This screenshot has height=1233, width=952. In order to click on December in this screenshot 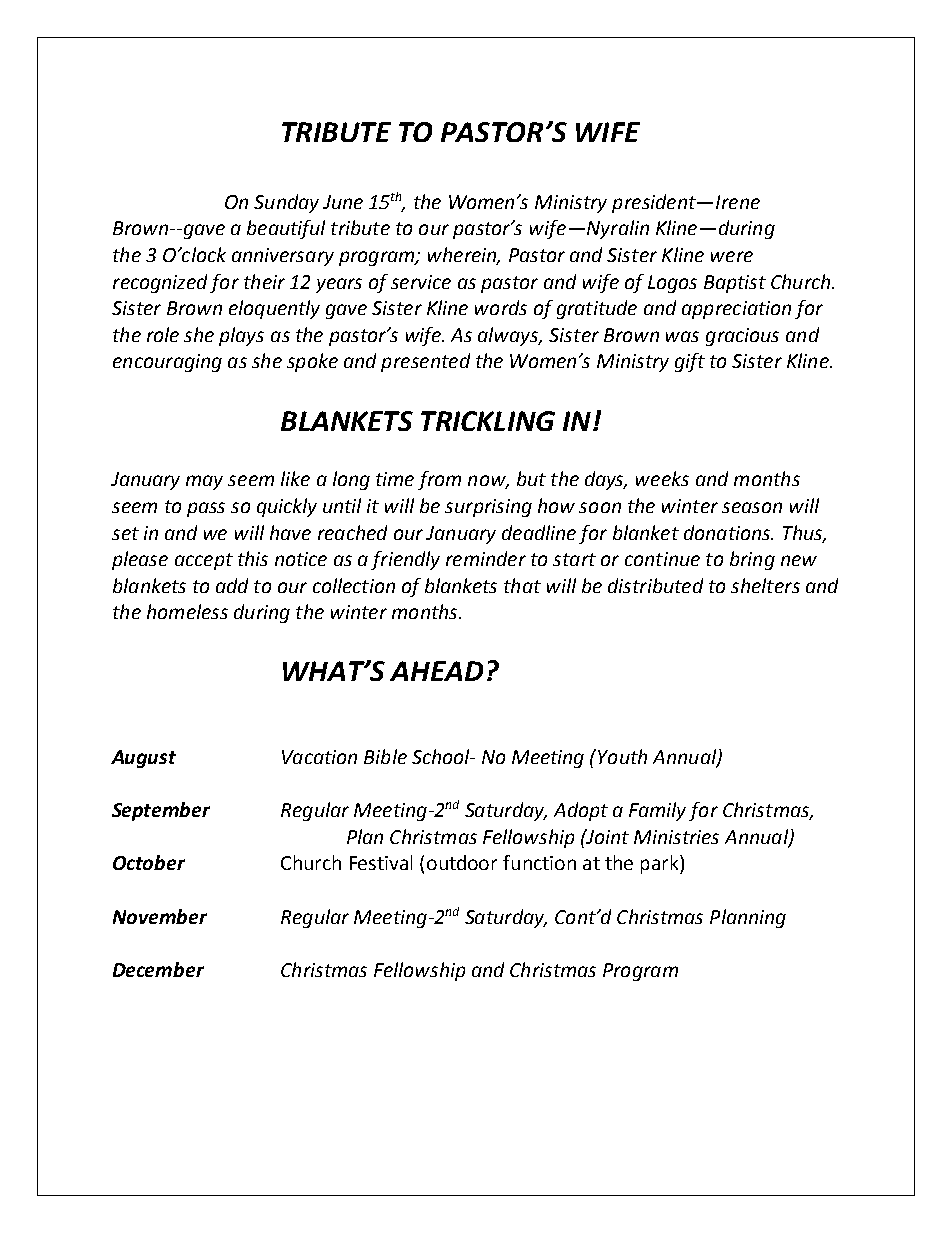, I will do `click(158, 969)`.
